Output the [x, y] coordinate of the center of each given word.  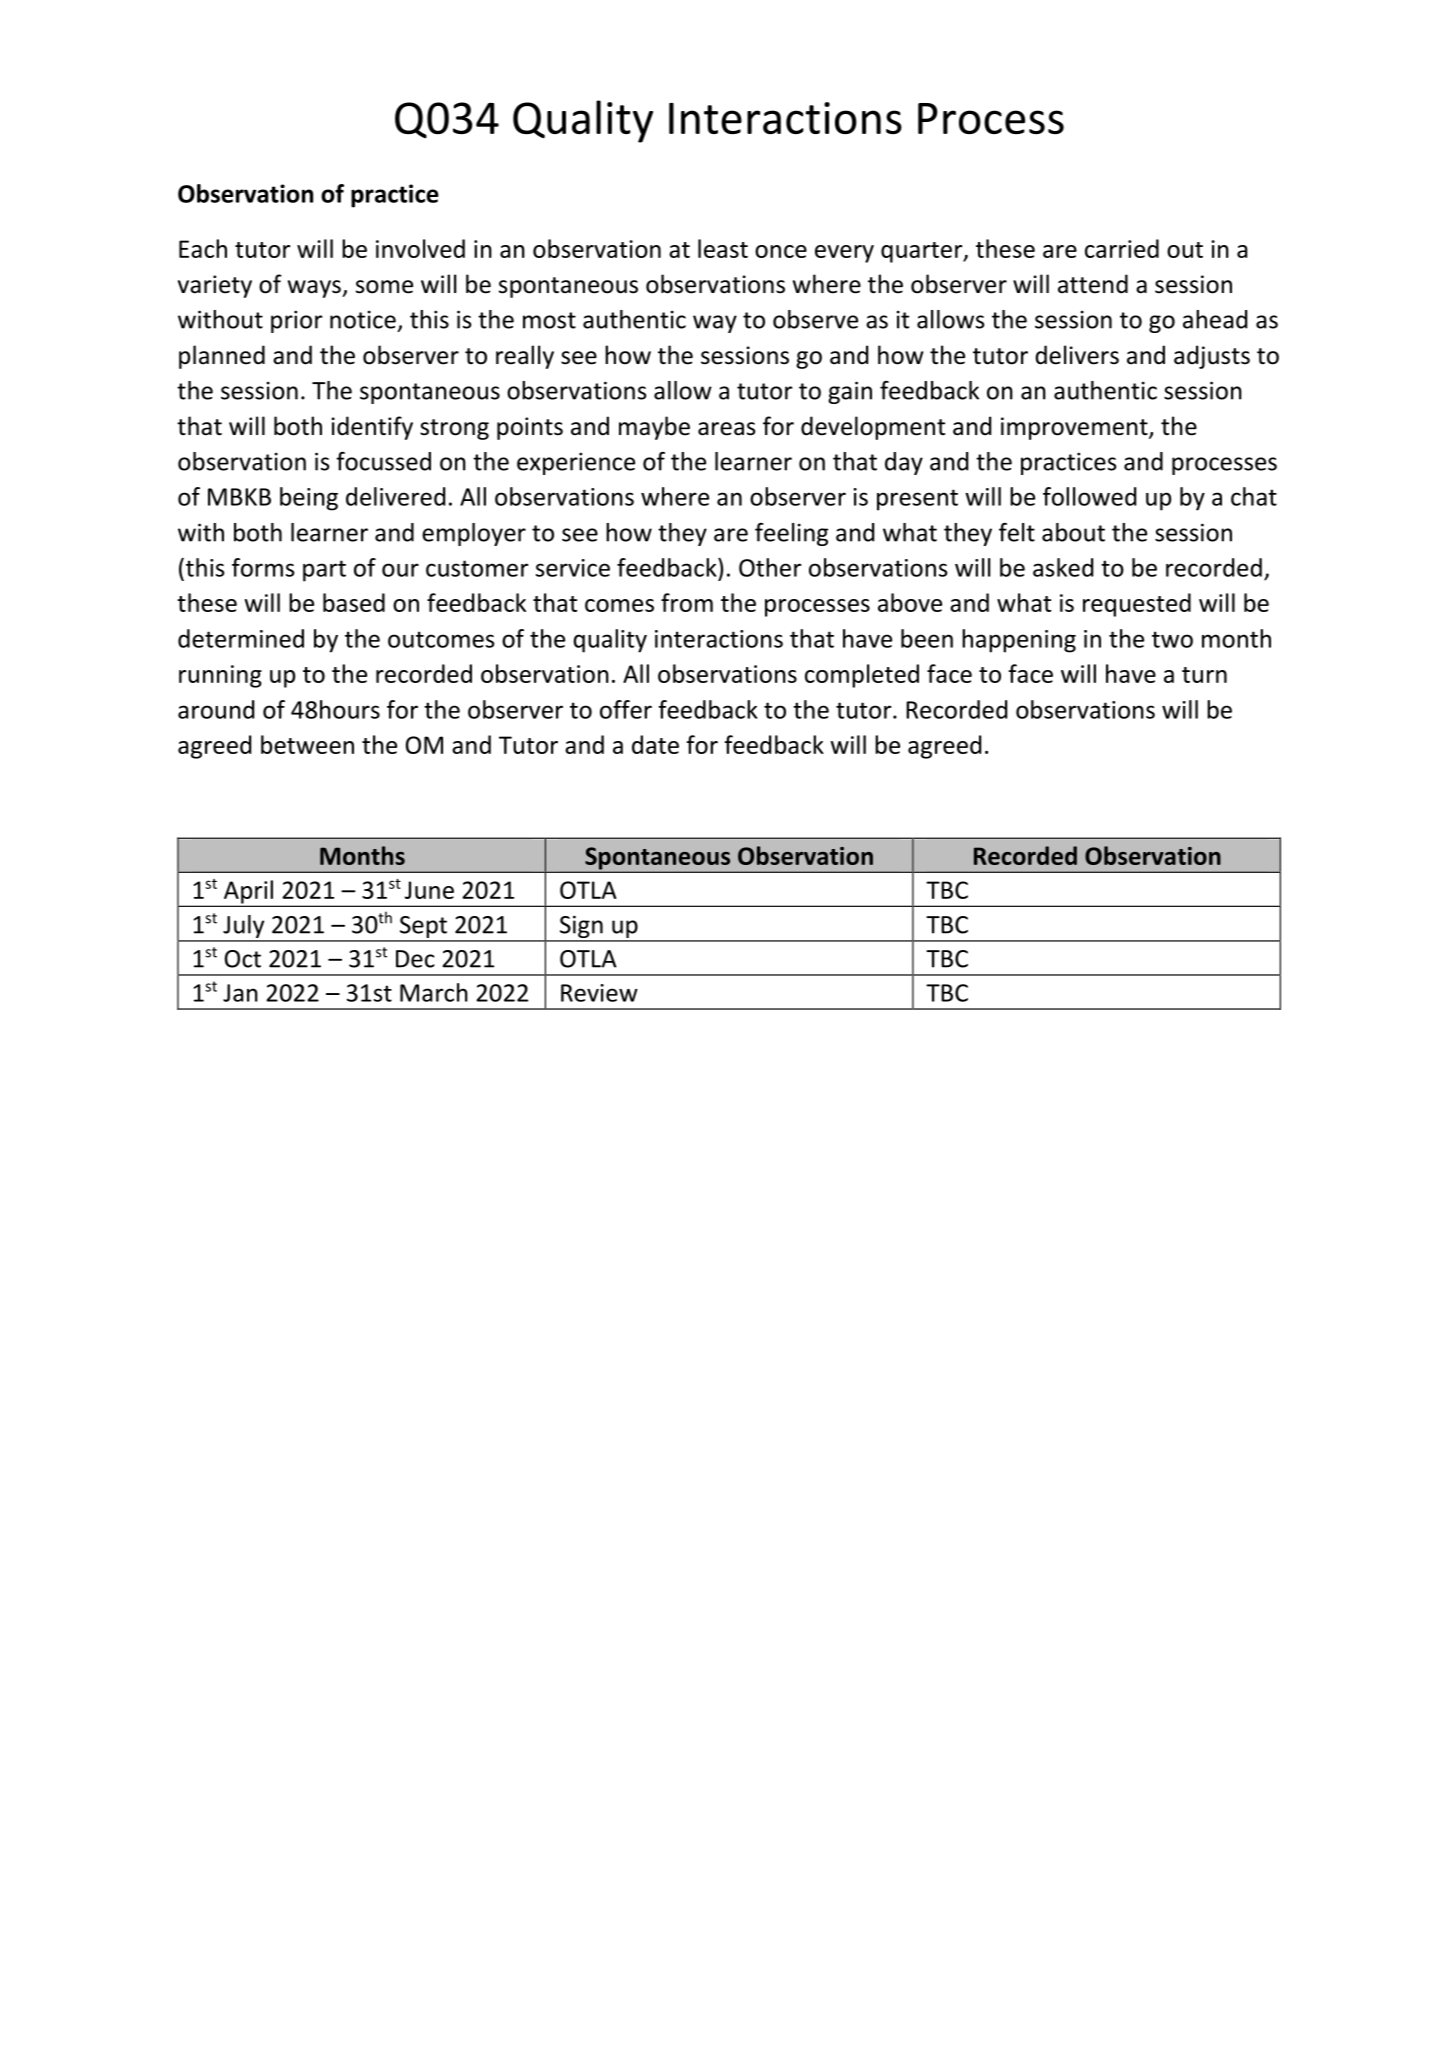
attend [1093, 284]
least [723, 248]
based [354, 602]
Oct [243, 959]
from [687, 602]
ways [315, 289]
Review [599, 993]
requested [1137, 605]
